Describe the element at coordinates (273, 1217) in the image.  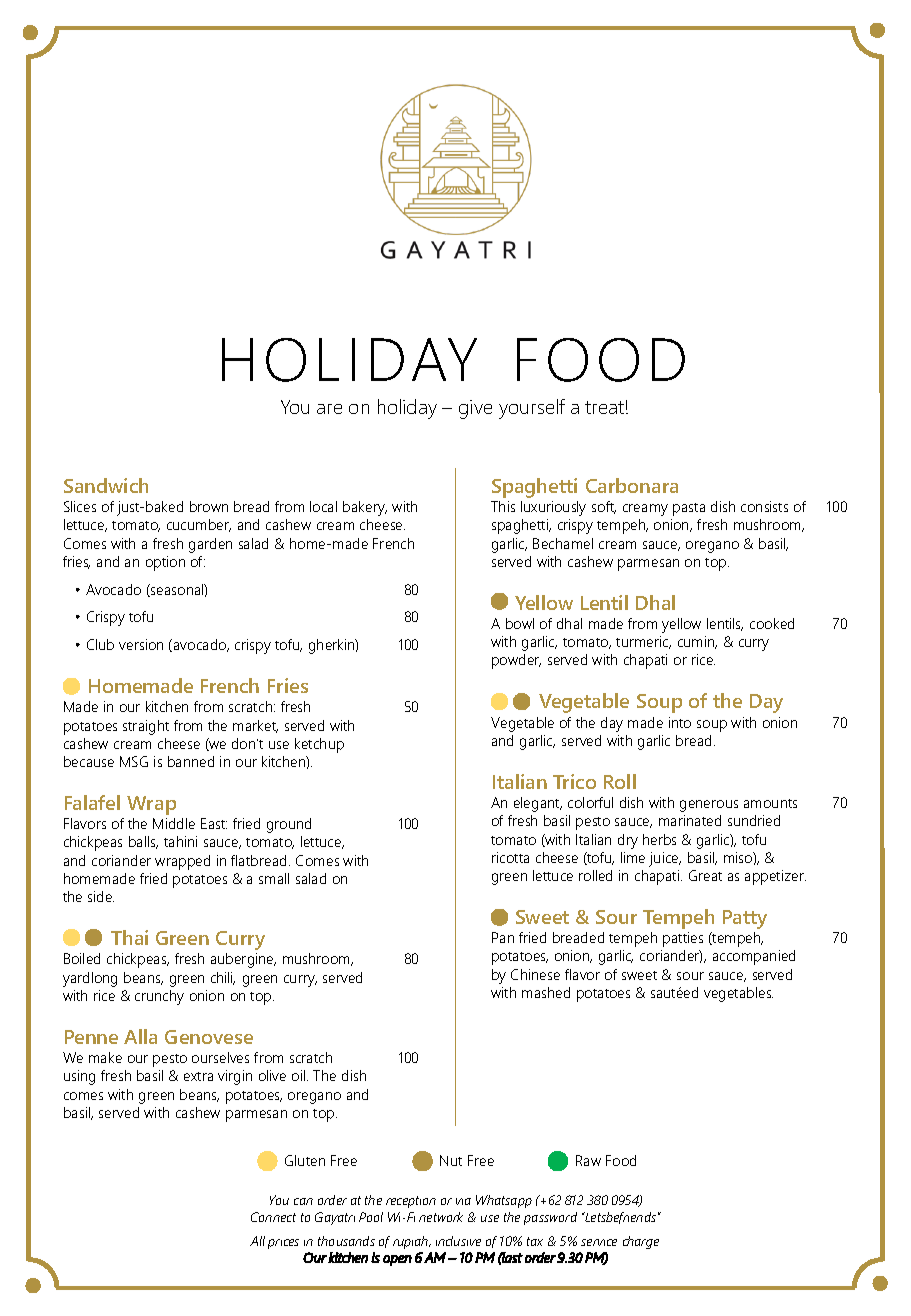
I see `Connect` at that location.
